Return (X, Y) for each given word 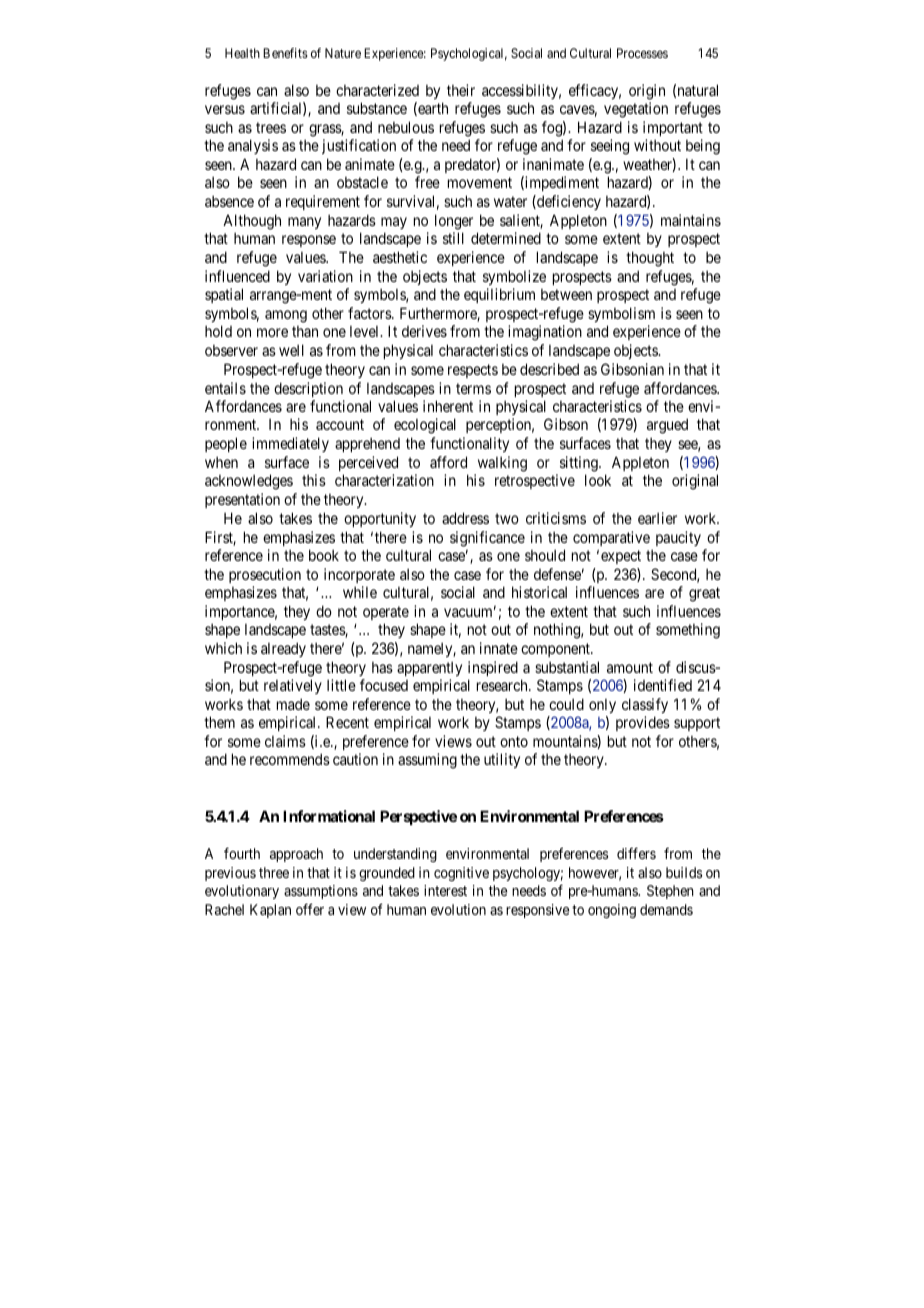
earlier (657, 518)
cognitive (461, 874)
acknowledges (249, 482)
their (461, 90)
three (274, 872)
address (465, 518)
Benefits (285, 53)
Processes (642, 53)
